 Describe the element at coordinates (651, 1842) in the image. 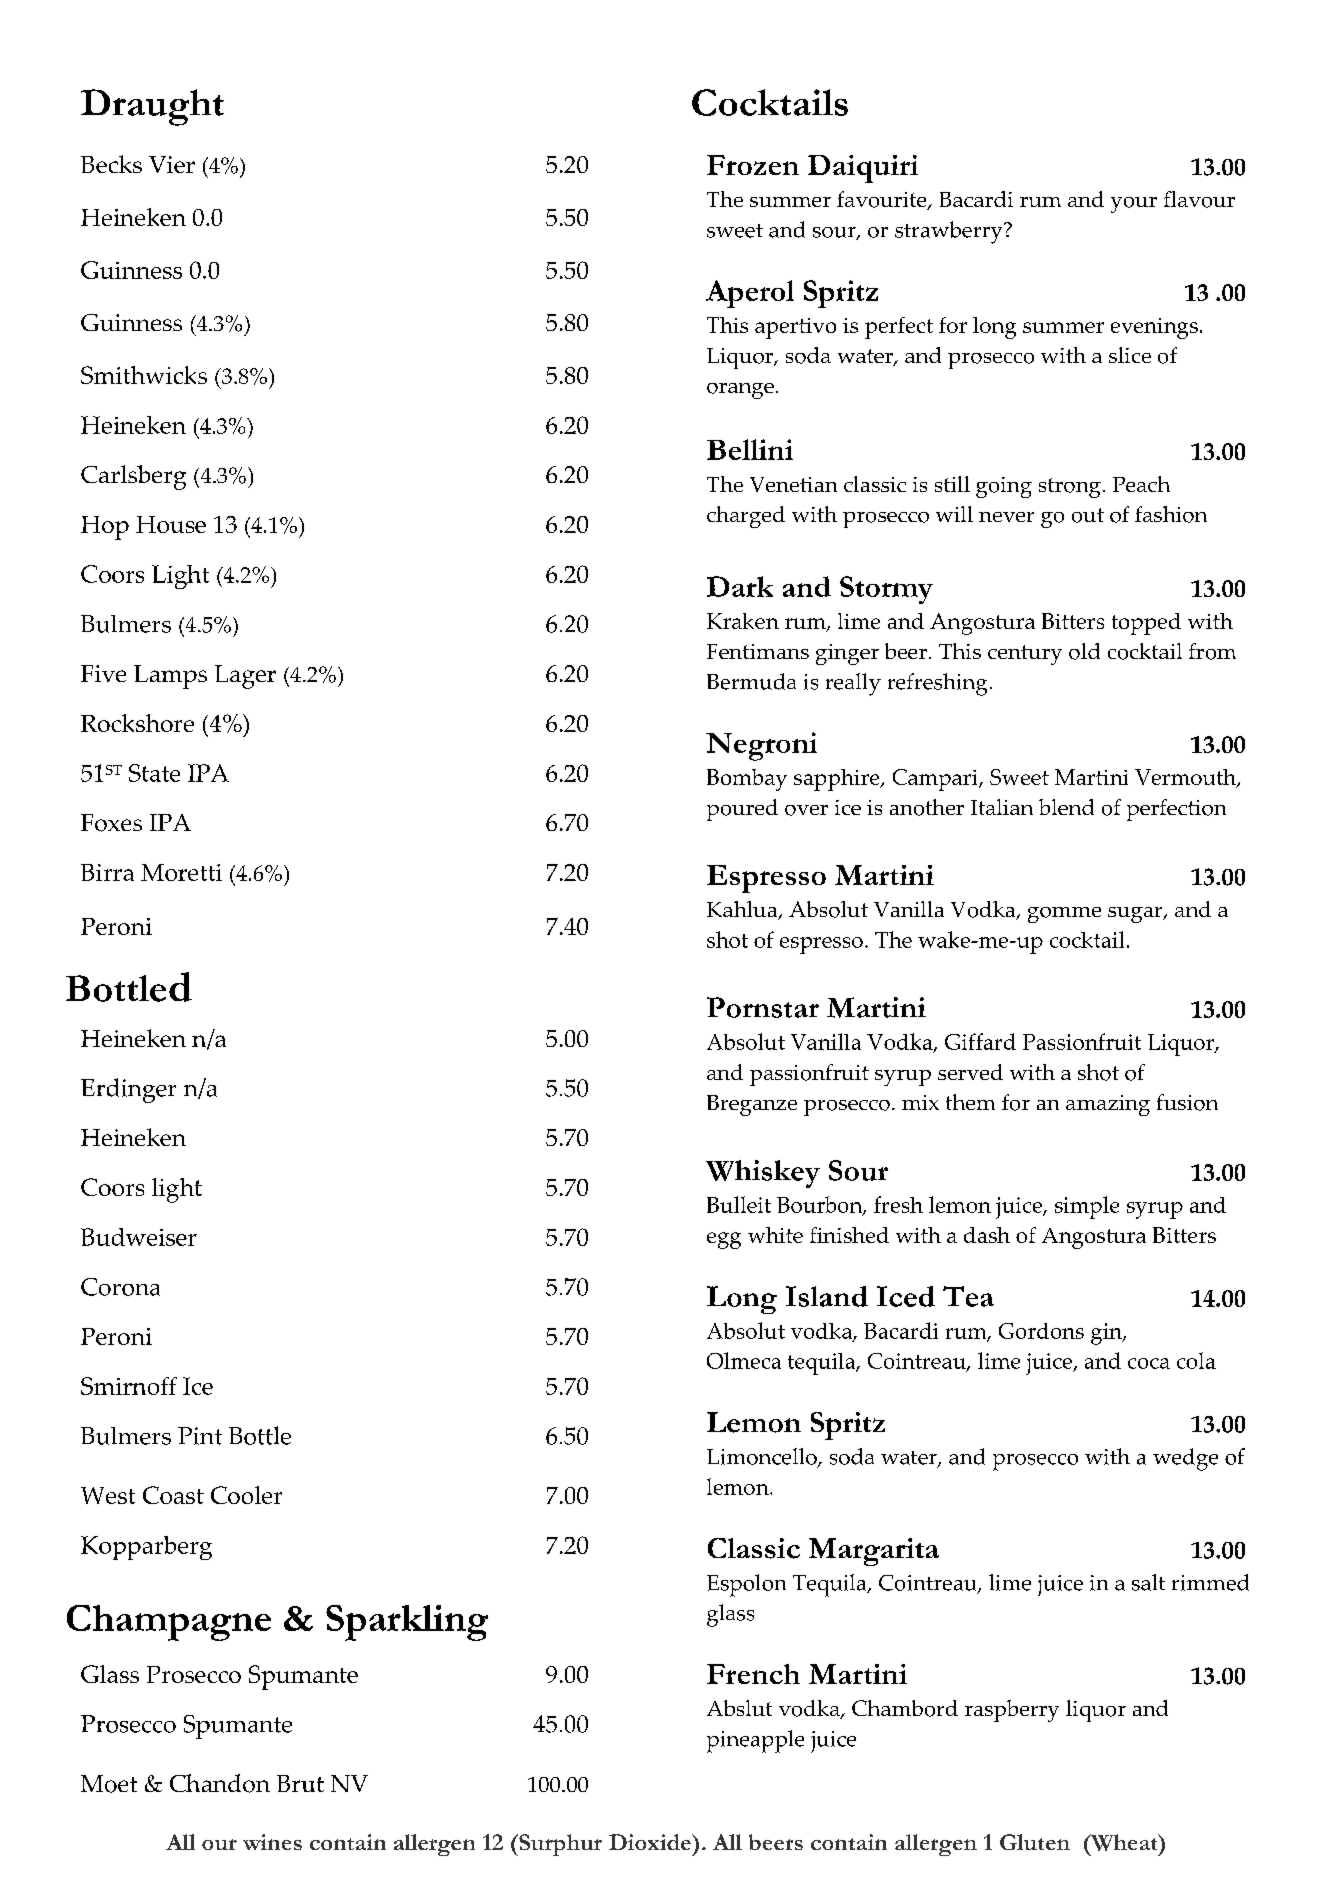

I see `Dioxide` at that location.
